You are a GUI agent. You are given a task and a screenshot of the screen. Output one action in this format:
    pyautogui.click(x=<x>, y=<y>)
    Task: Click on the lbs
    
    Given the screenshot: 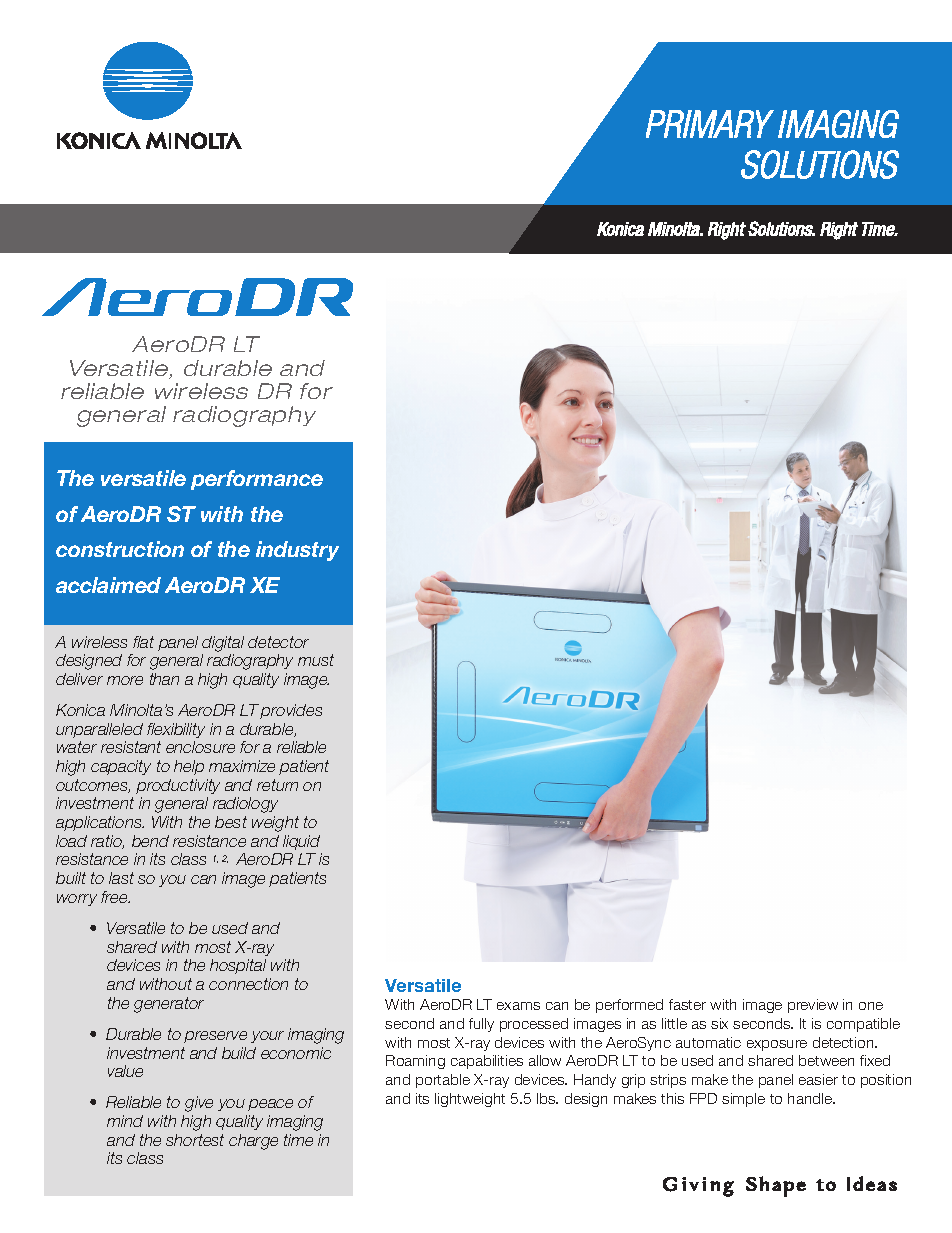 What is the action you would take?
    pyautogui.click(x=547, y=1098)
